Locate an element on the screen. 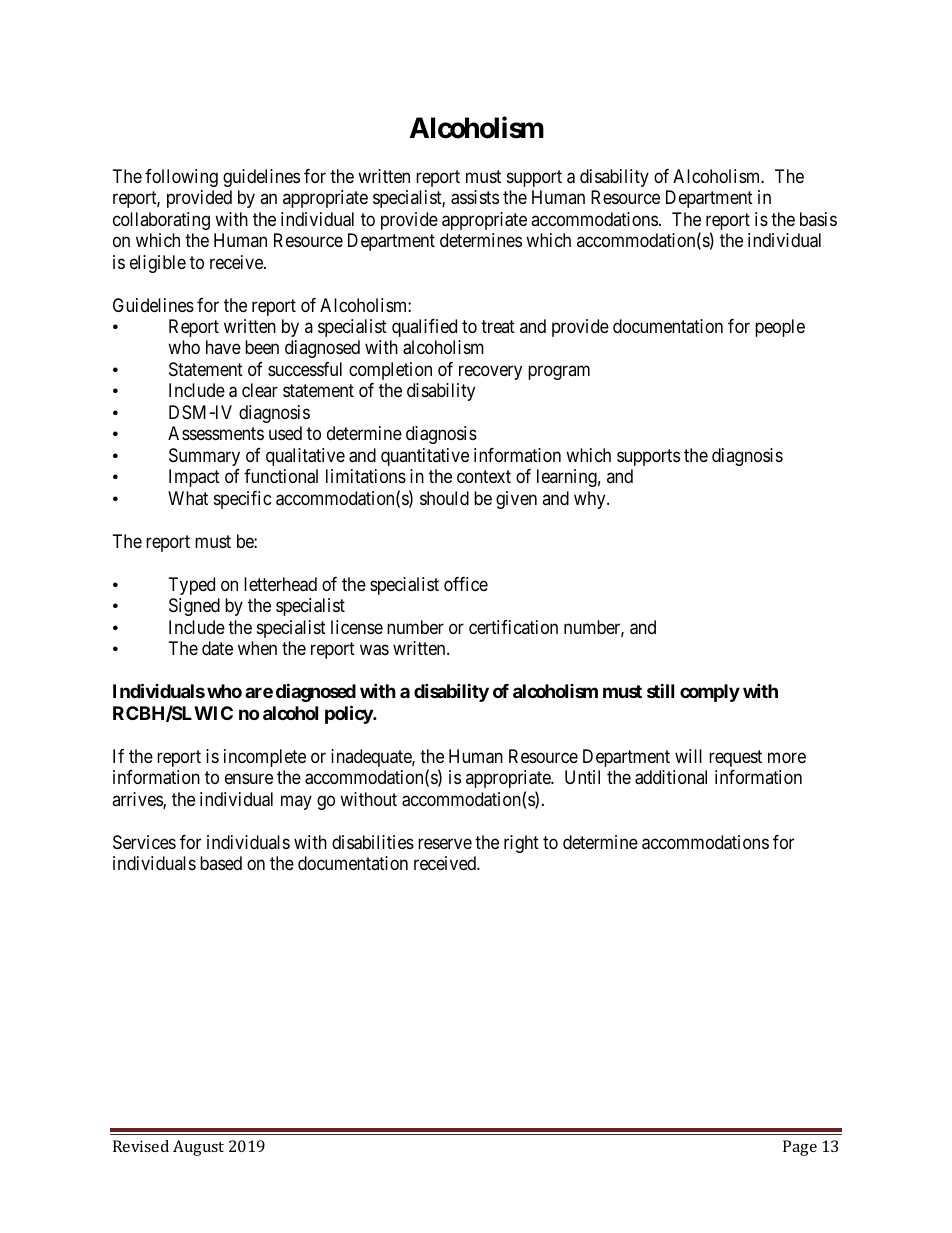 The image size is (952, 1233). August is located at coordinates (198, 1148).
